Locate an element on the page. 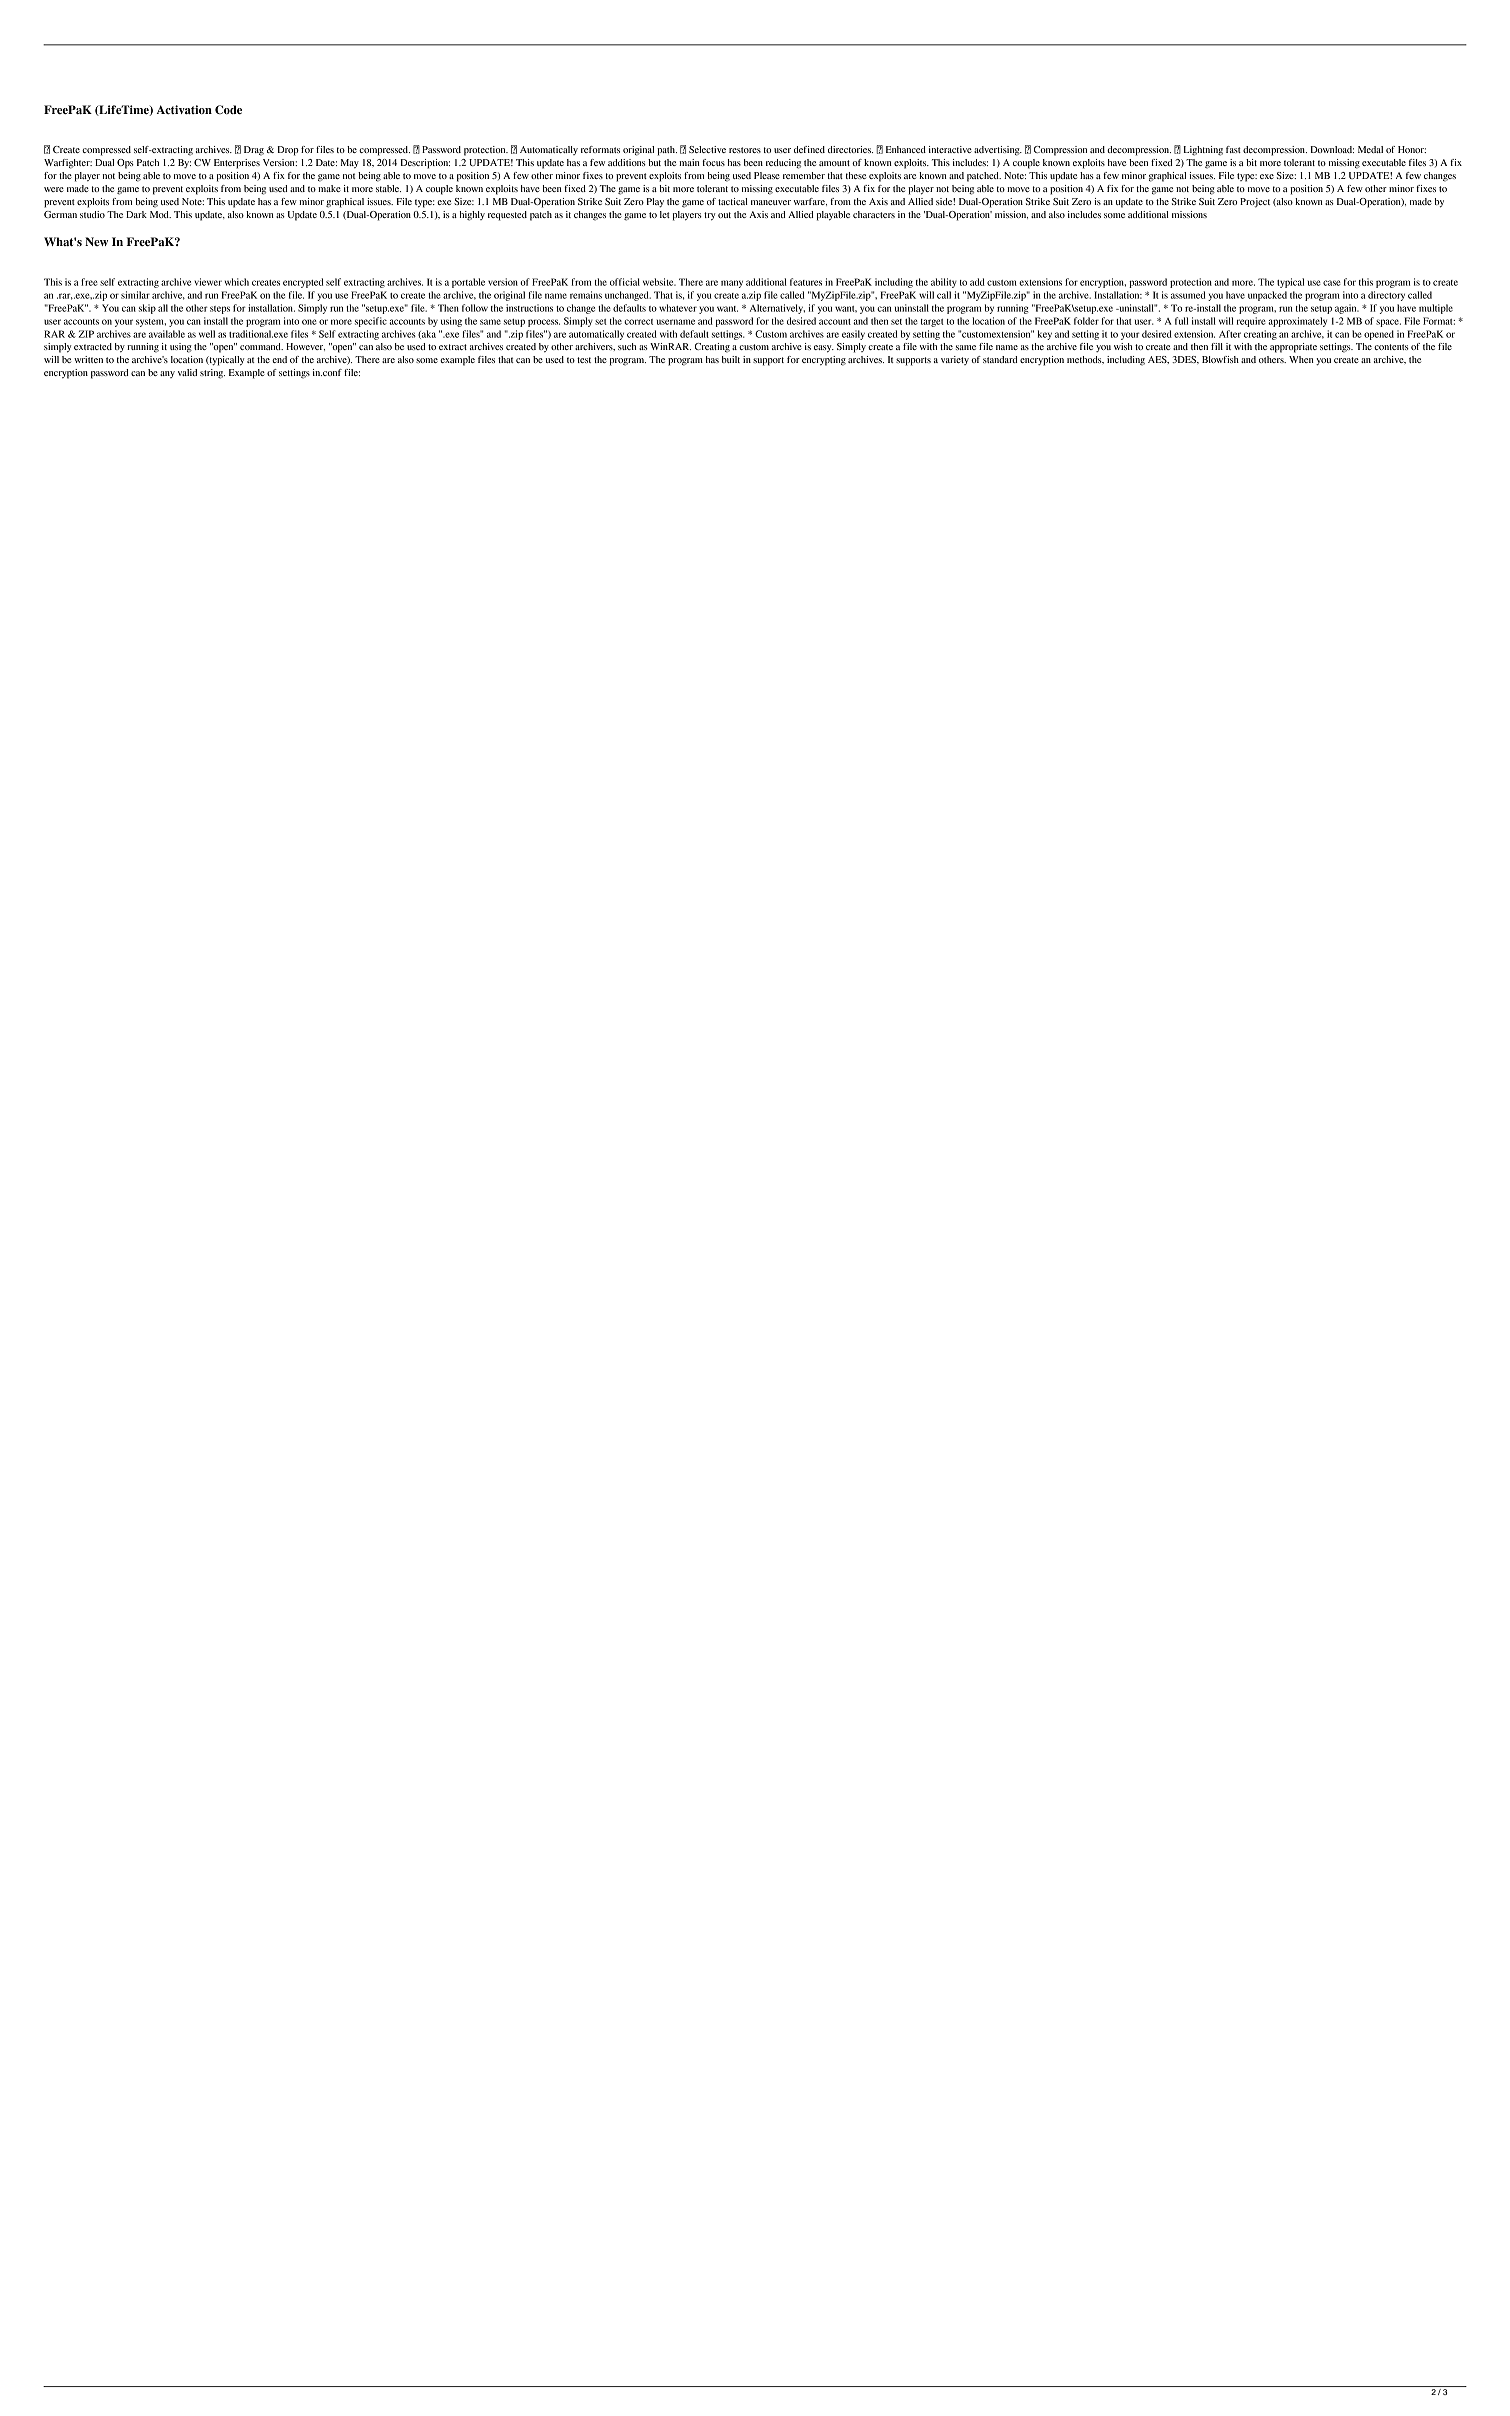  New is located at coordinates (96, 241).
